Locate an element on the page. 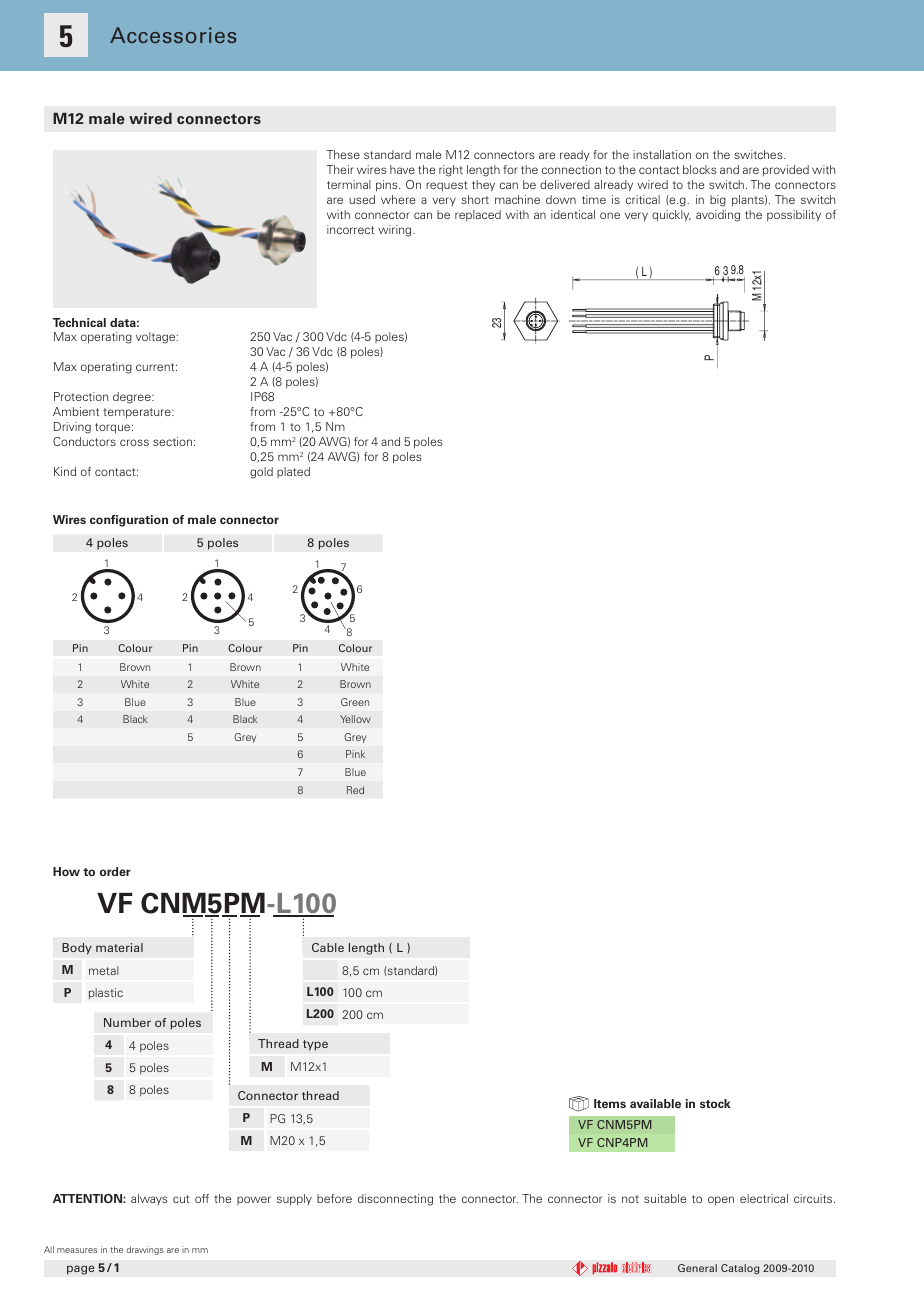 This page has height=1308, width=924. stock is located at coordinates (715, 1103).
